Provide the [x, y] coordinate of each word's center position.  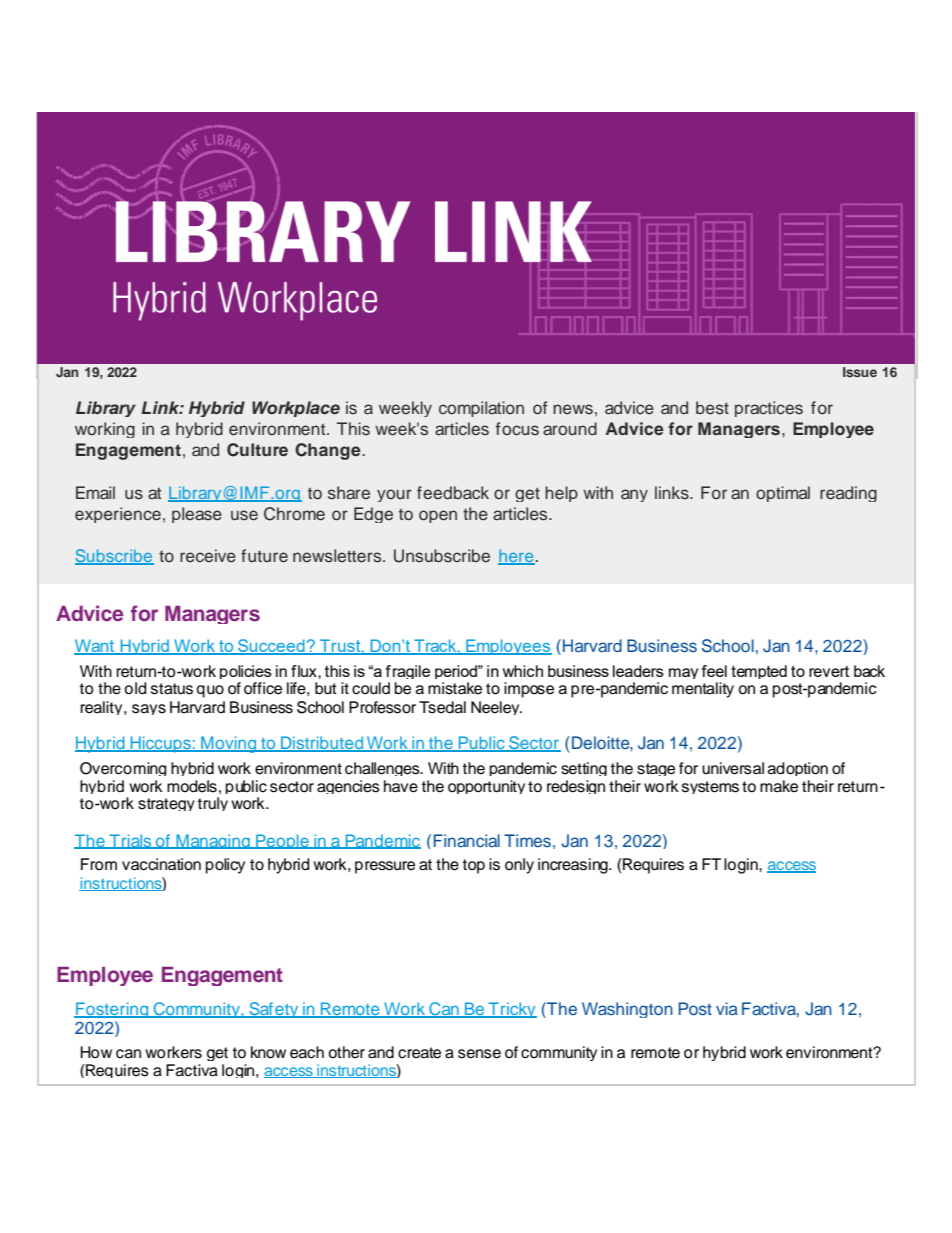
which [523, 671]
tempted [759, 672]
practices [769, 409]
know [268, 1052]
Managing [213, 841]
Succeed [271, 647]
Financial [467, 840]
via [727, 1008]
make [779, 786]
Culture [257, 450]
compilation [481, 409]
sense [479, 1054]
